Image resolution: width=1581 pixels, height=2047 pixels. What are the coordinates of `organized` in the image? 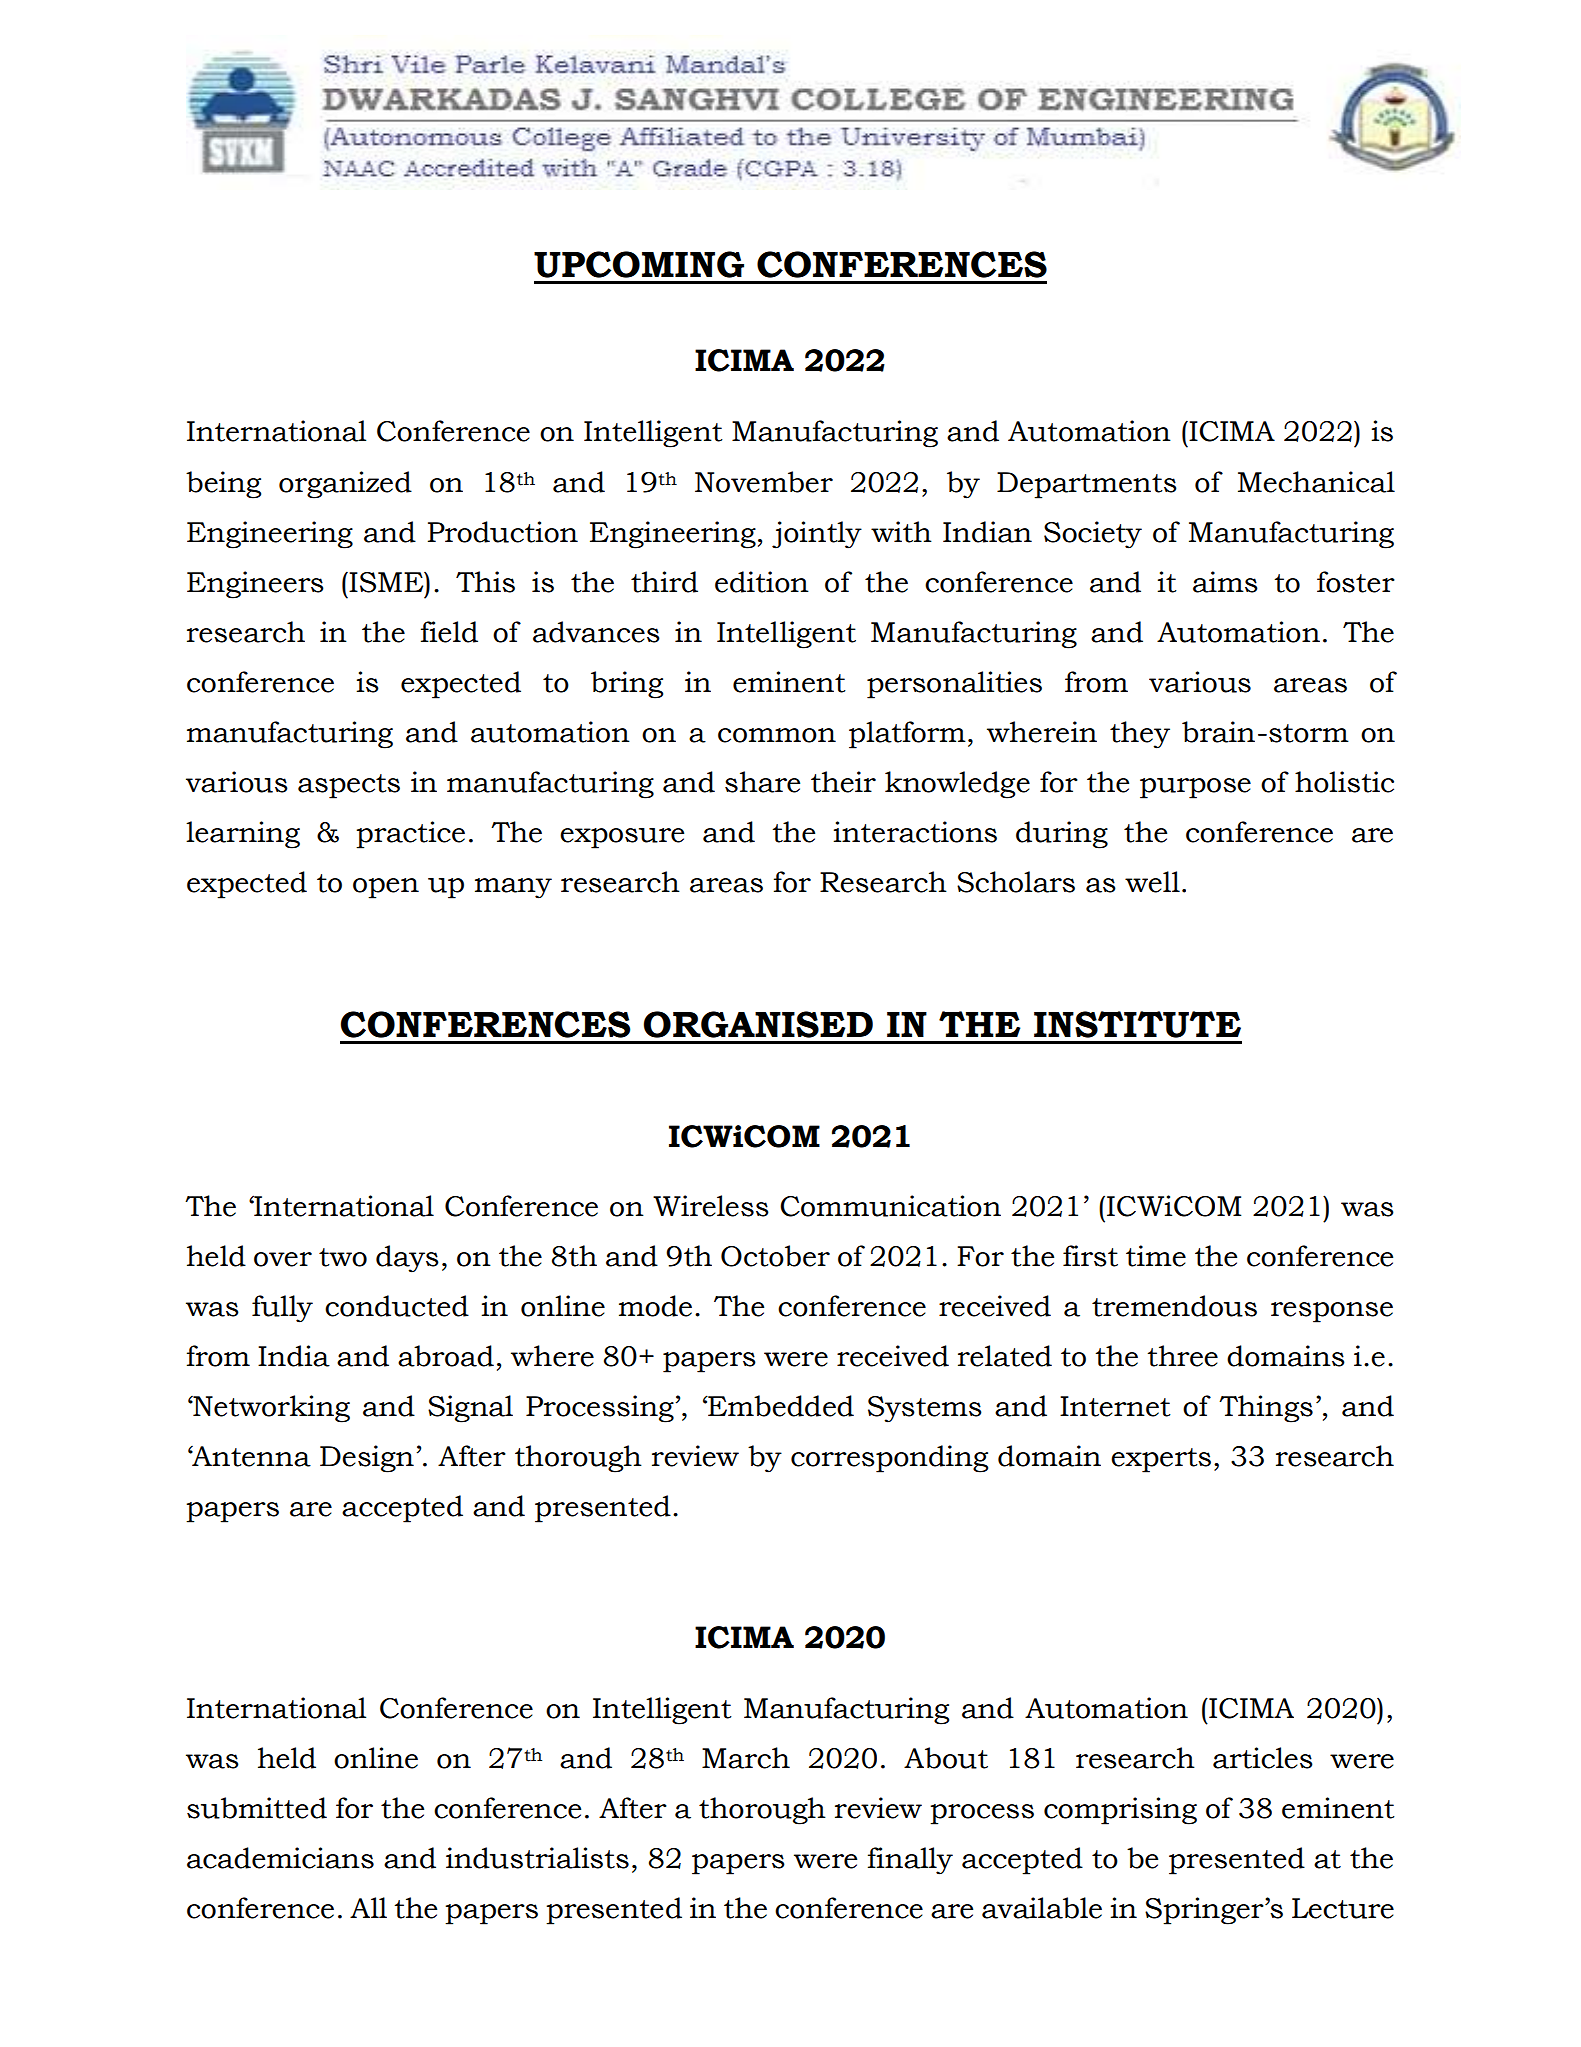 It's located at (345, 485).
